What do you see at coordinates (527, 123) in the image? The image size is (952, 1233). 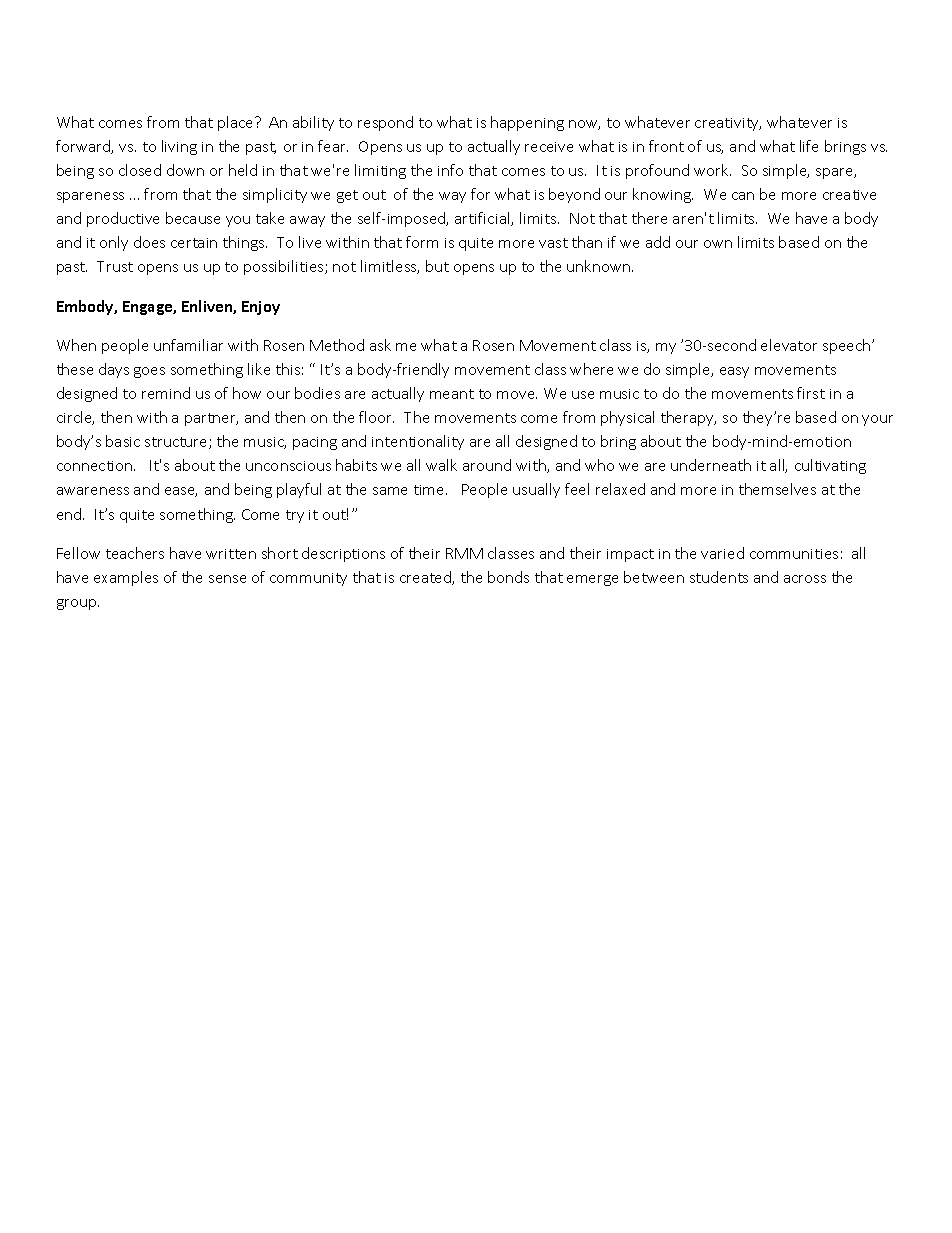 I see `happening` at bounding box center [527, 123].
